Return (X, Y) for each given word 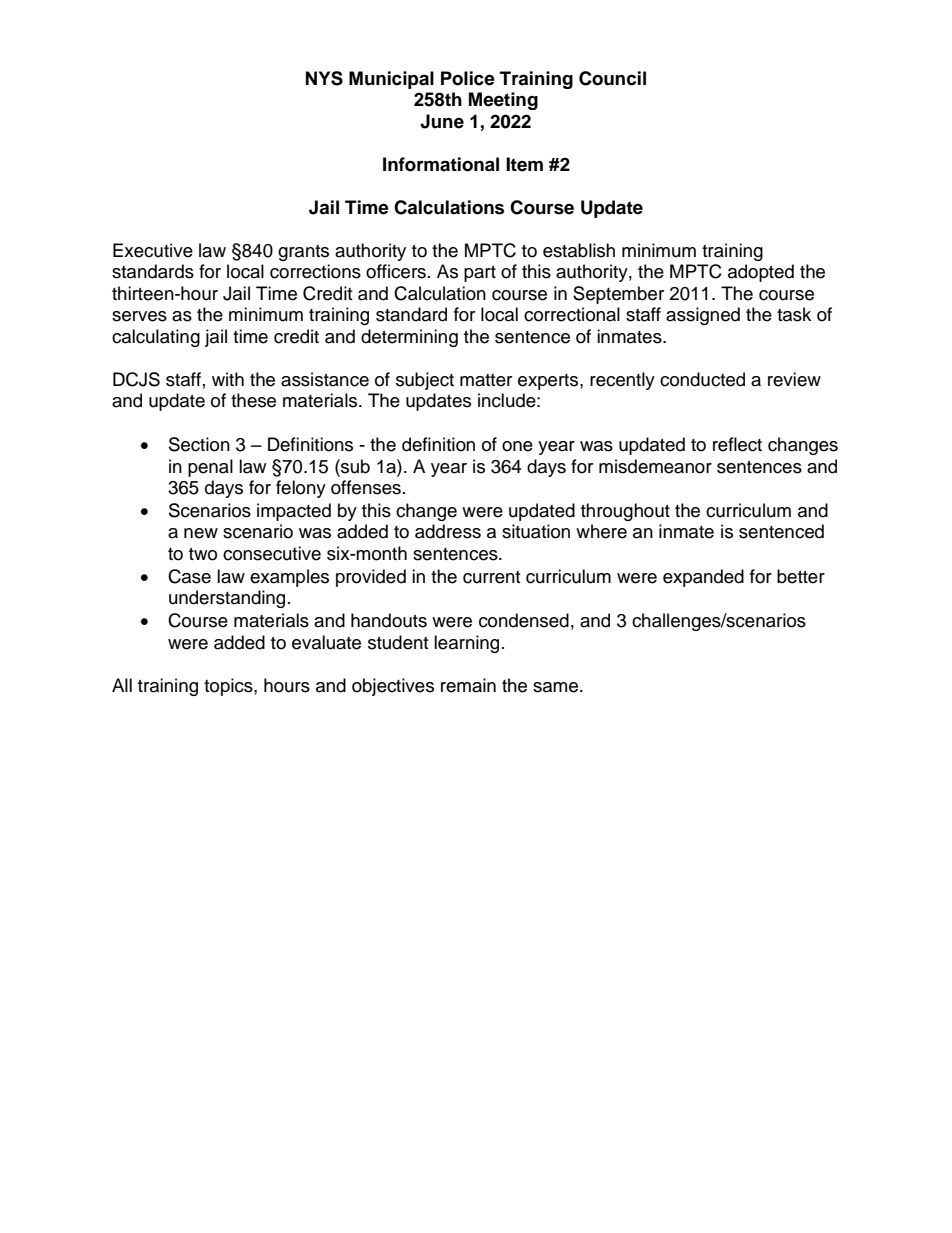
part (480, 274)
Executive (153, 250)
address (448, 531)
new (201, 533)
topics (229, 687)
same (557, 687)
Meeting (503, 101)
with (228, 379)
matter (486, 380)
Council (612, 78)
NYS (324, 78)
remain (468, 685)
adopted (761, 273)
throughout (625, 512)
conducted (702, 379)
